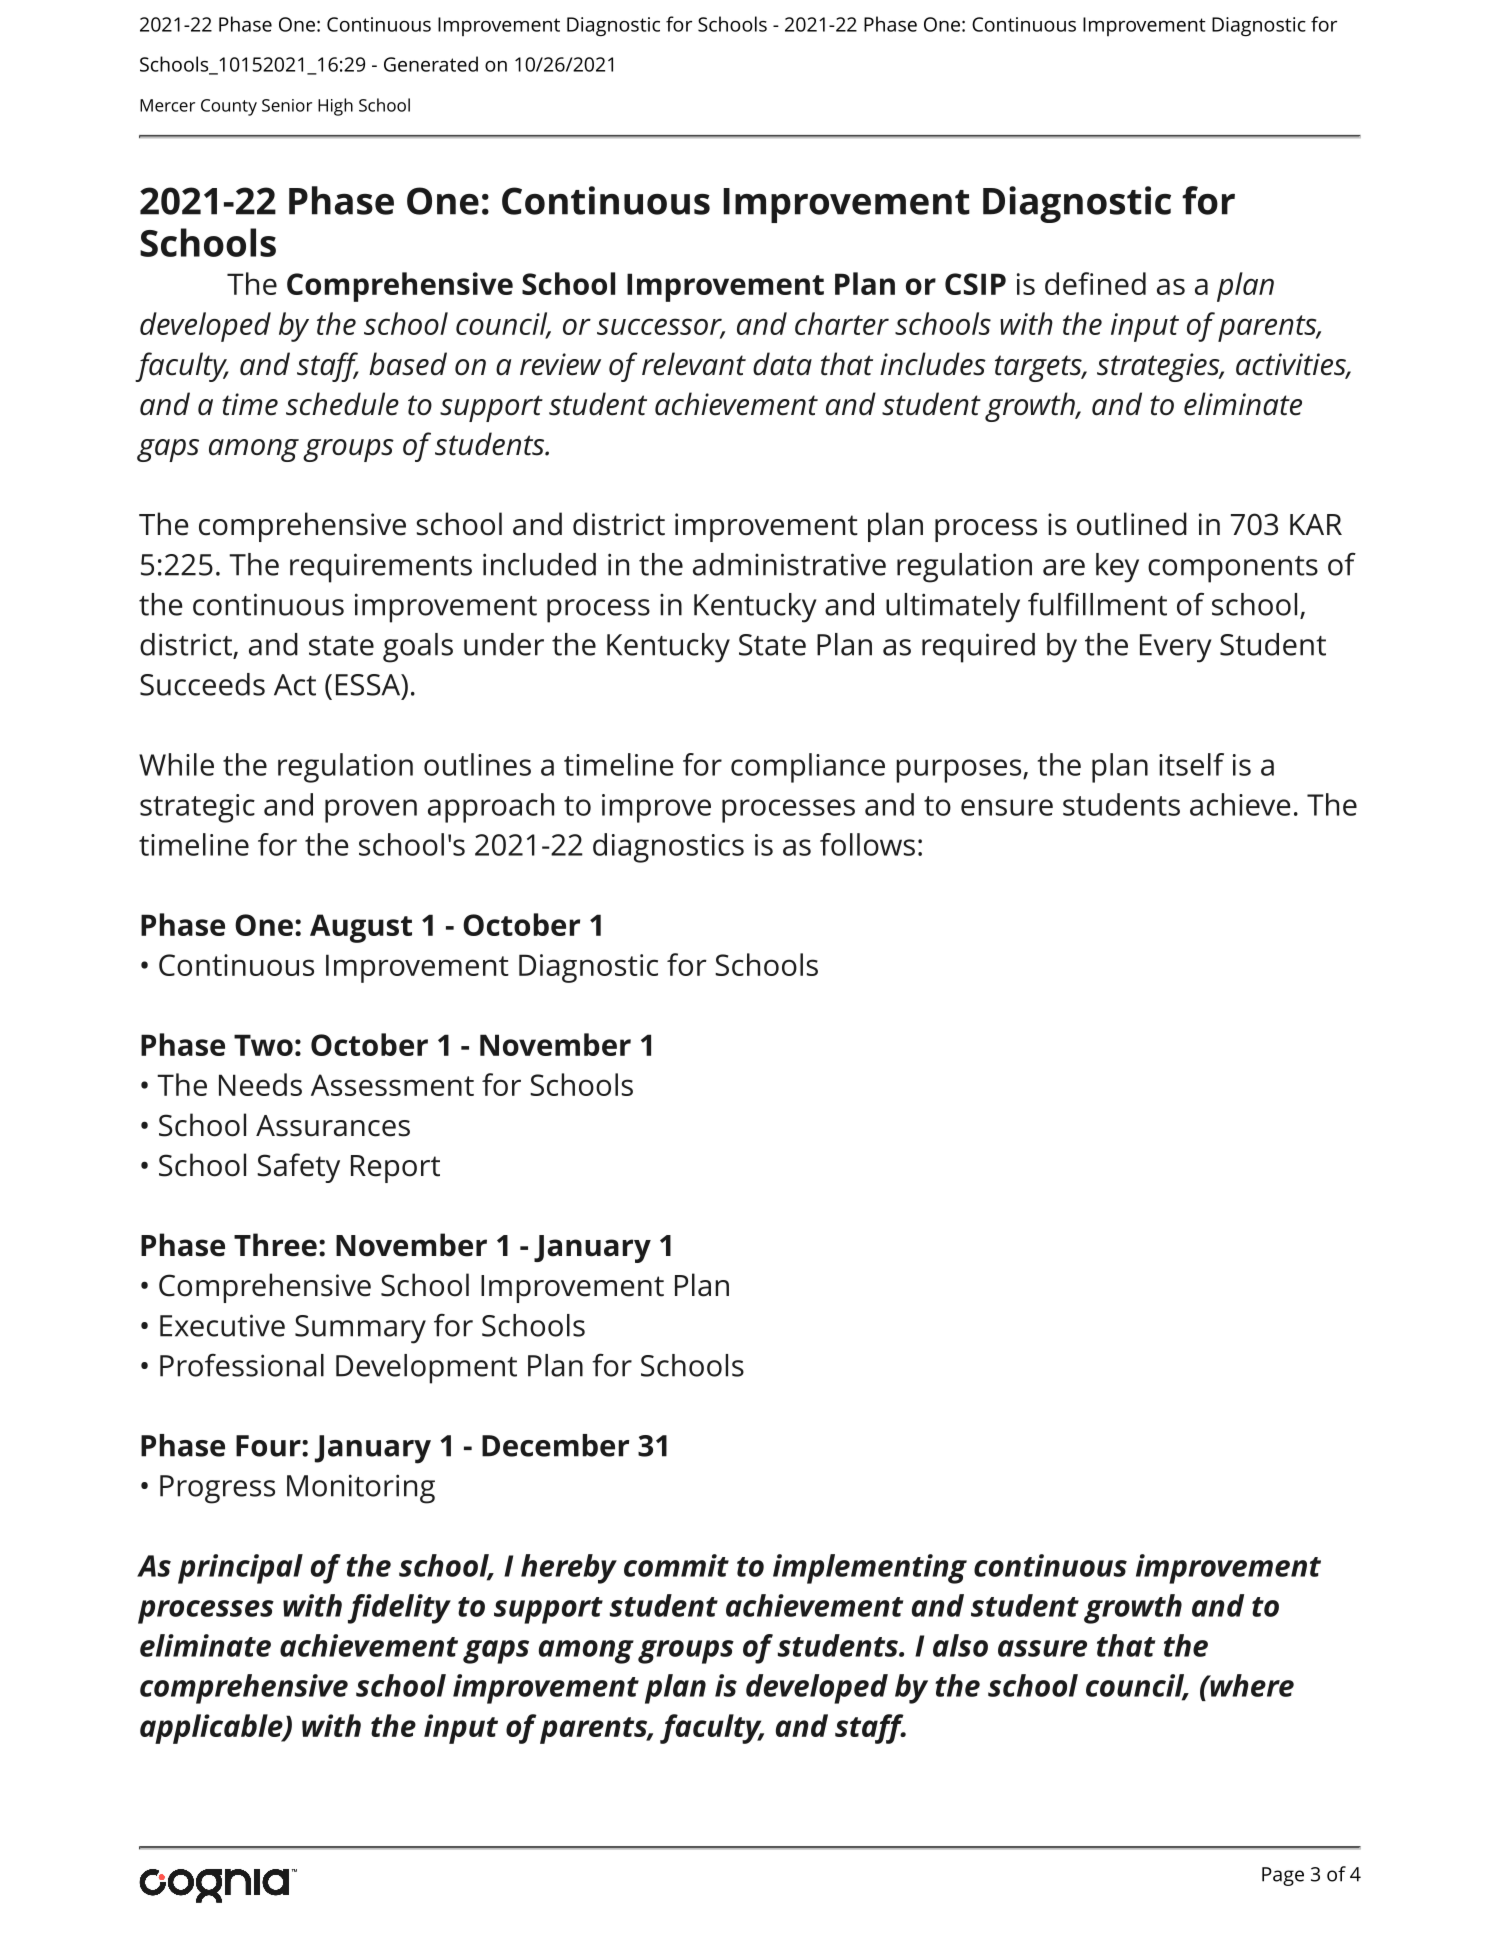  I want to click on fidelity, so click(399, 1609).
